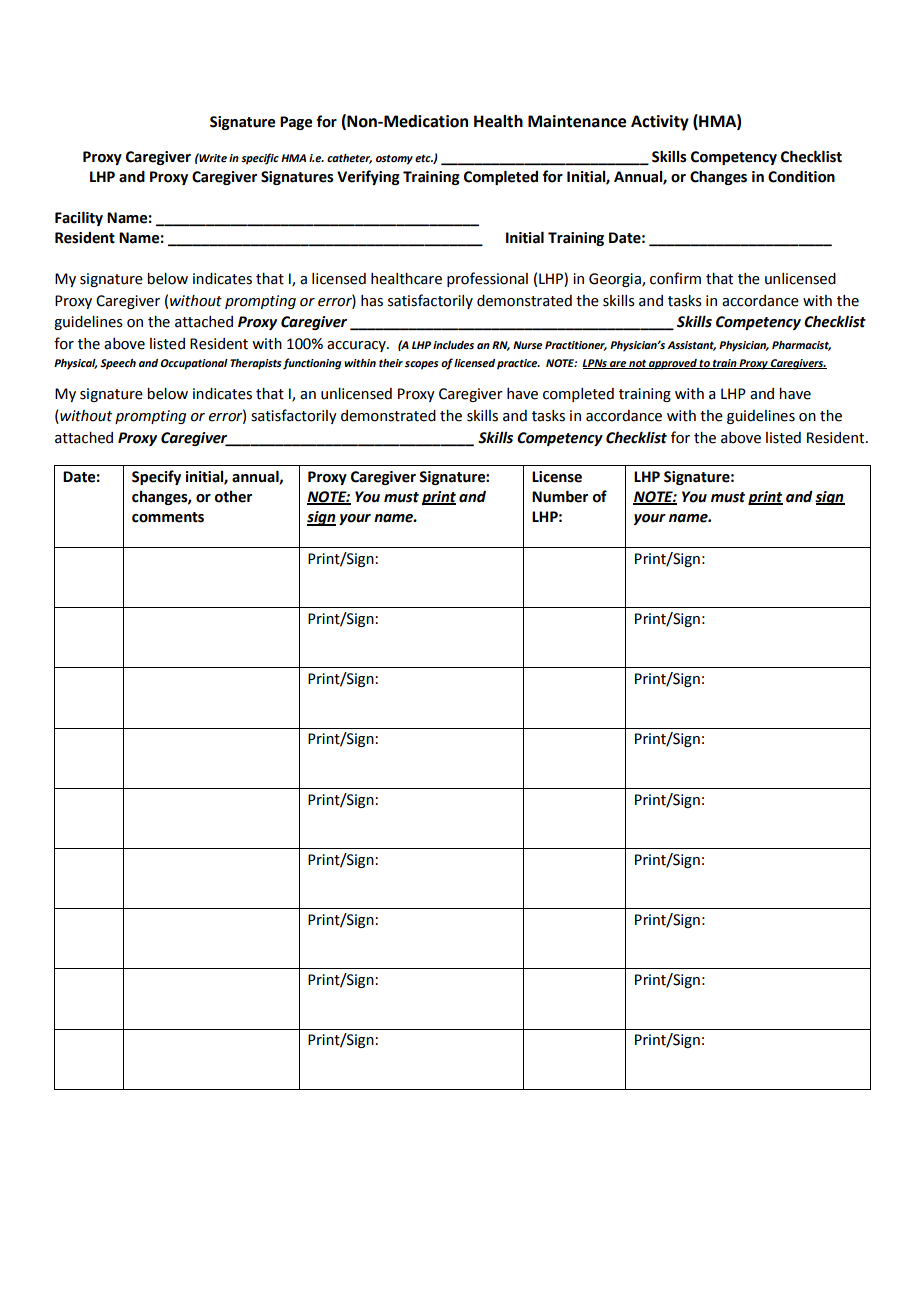 The height and width of the document is (1308, 924). What do you see at coordinates (194, 364) in the document?
I see `Occupational` at bounding box center [194, 364].
